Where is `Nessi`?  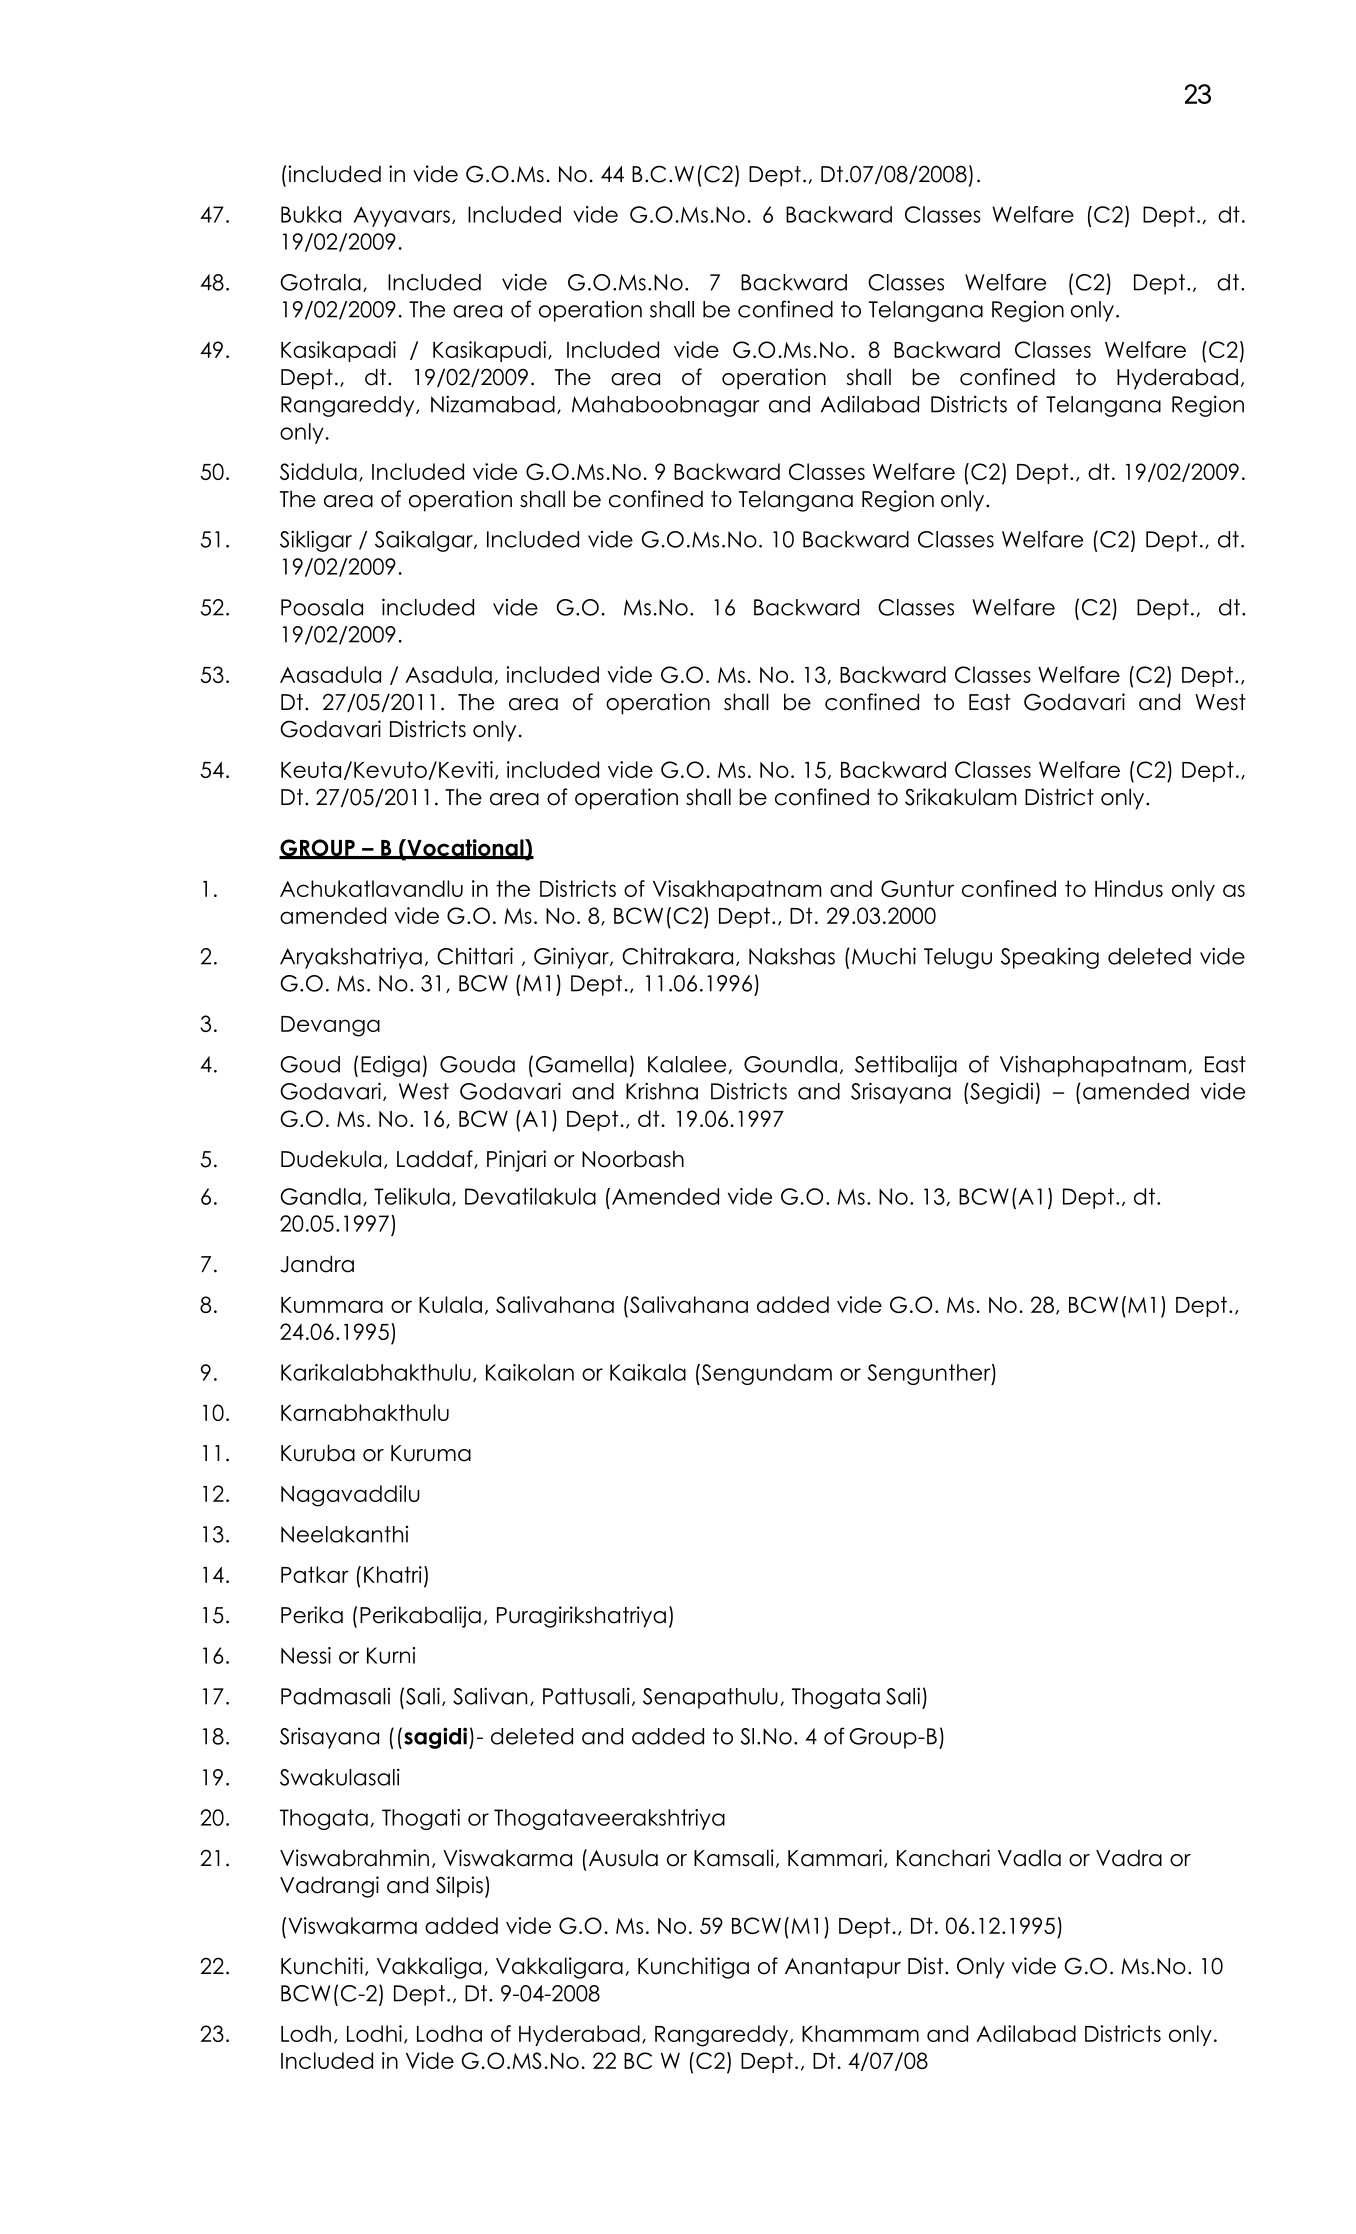
Nessi is located at coordinates (306, 1655).
